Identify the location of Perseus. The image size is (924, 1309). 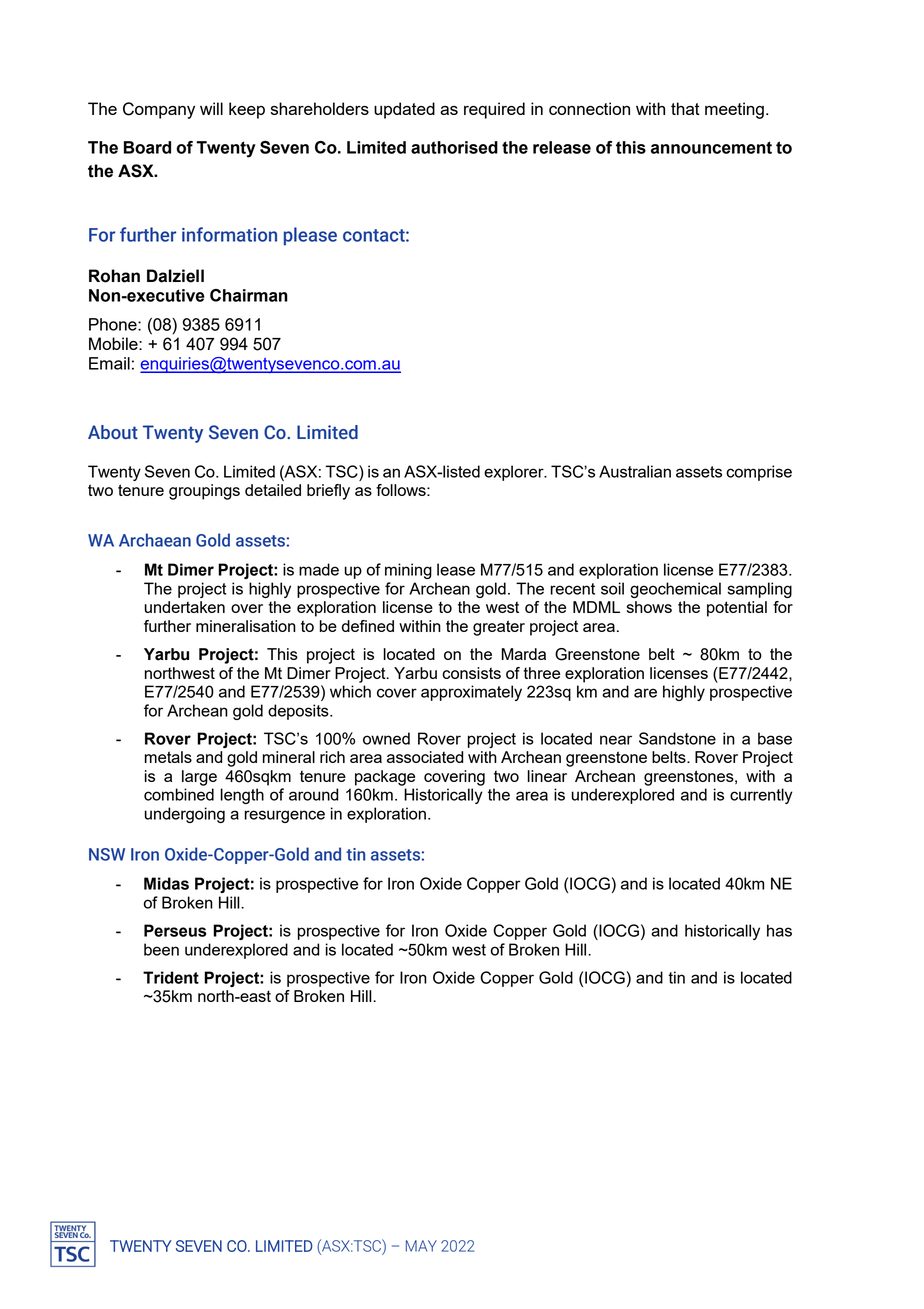
(175, 930).
